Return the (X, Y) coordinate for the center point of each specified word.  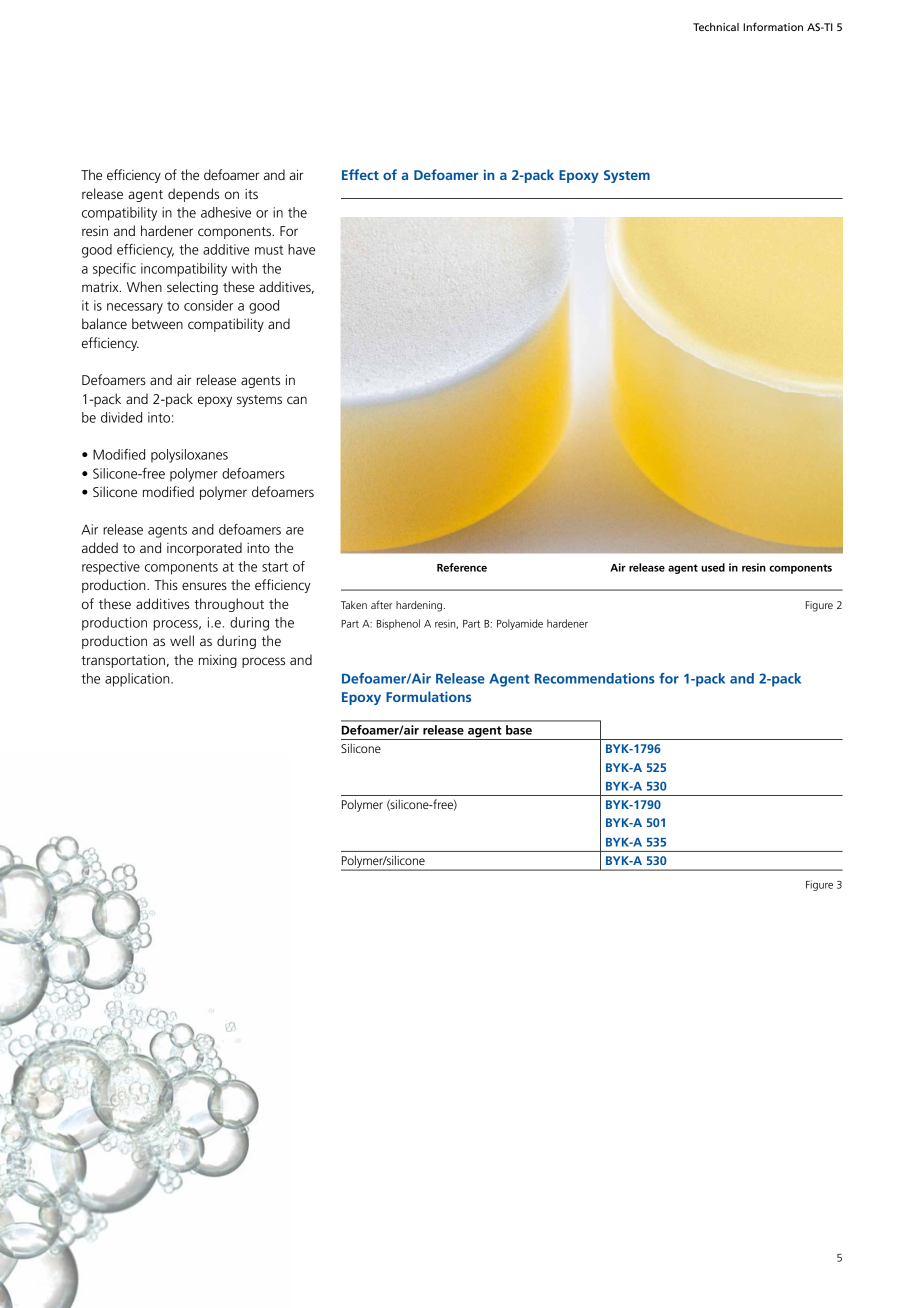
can (297, 400)
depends (193, 195)
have (301, 249)
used (713, 567)
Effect (360, 174)
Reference (462, 567)
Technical (716, 27)
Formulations (428, 696)
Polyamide (520, 624)
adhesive (226, 212)
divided (121, 417)
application (138, 680)
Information (773, 26)
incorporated (204, 549)
